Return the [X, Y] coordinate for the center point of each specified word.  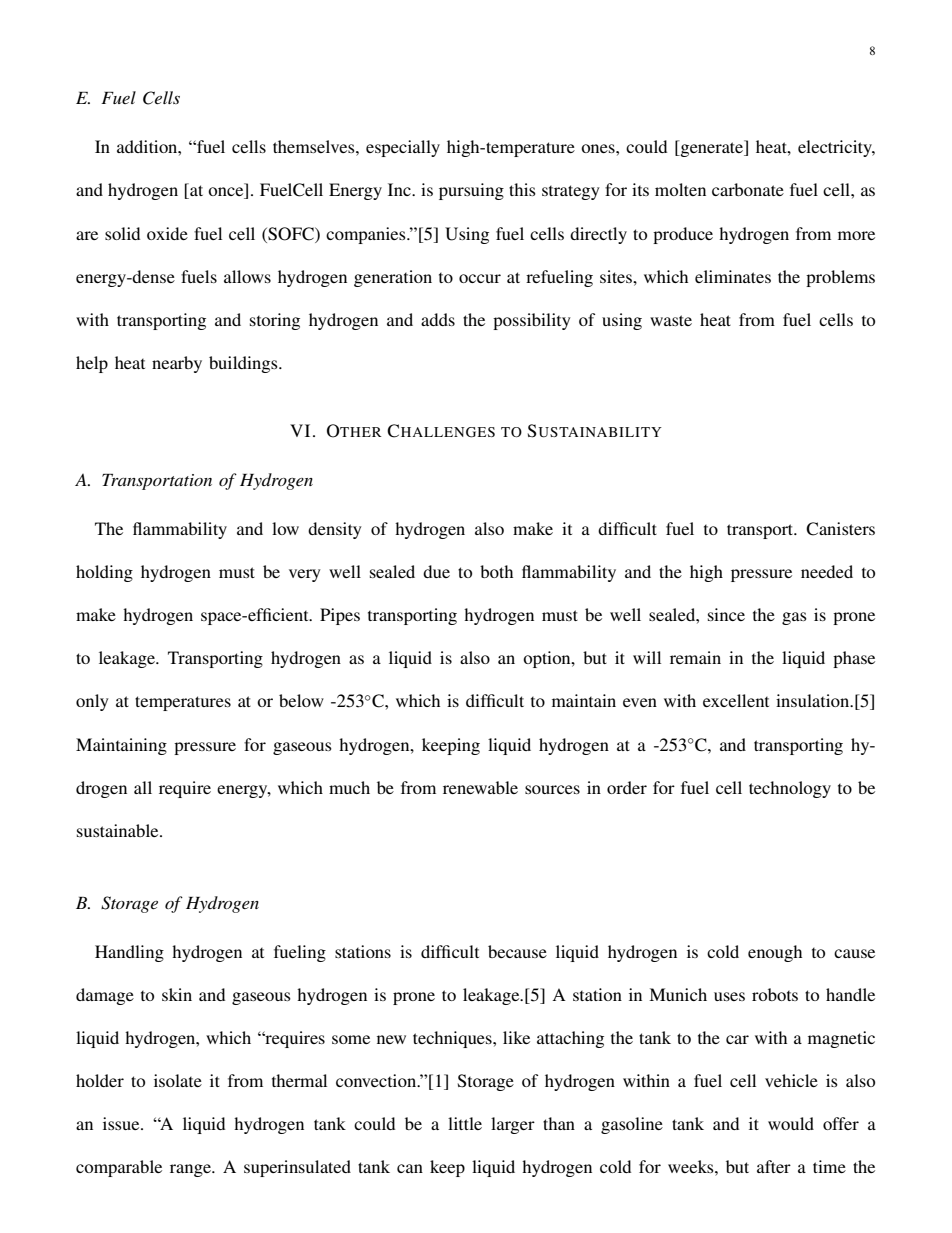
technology [790, 789]
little [465, 1123]
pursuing [471, 191]
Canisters [840, 529]
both [496, 571]
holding [104, 573]
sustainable [119, 830]
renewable [480, 787]
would [791, 1123]
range [191, 1170]
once [227, 193]
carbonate [748, 189]
